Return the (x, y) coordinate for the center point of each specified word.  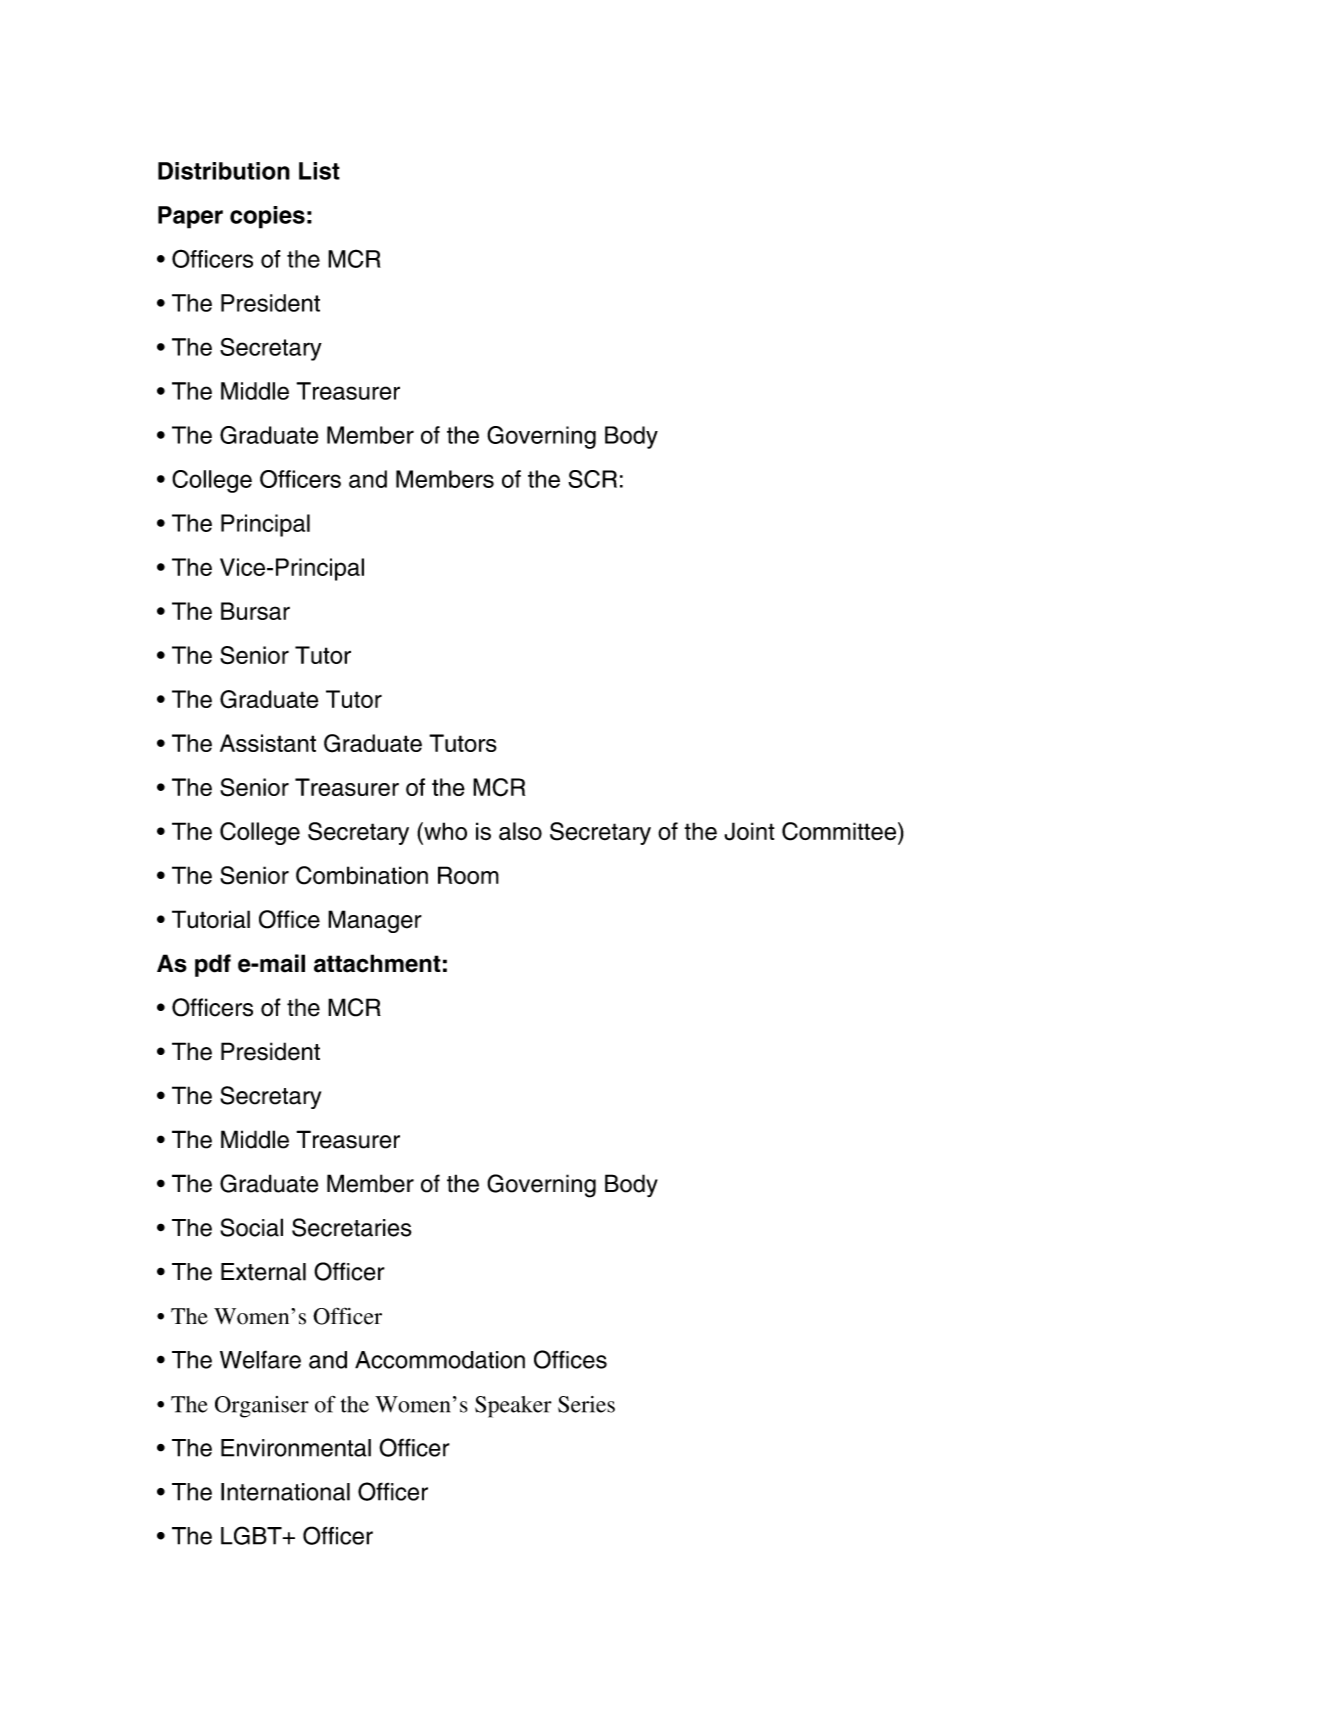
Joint (749, 831)
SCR (592, 479)
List (319, 171)
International (285, 1492)
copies (267, 217)
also (520, 831)
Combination (362, 875)
